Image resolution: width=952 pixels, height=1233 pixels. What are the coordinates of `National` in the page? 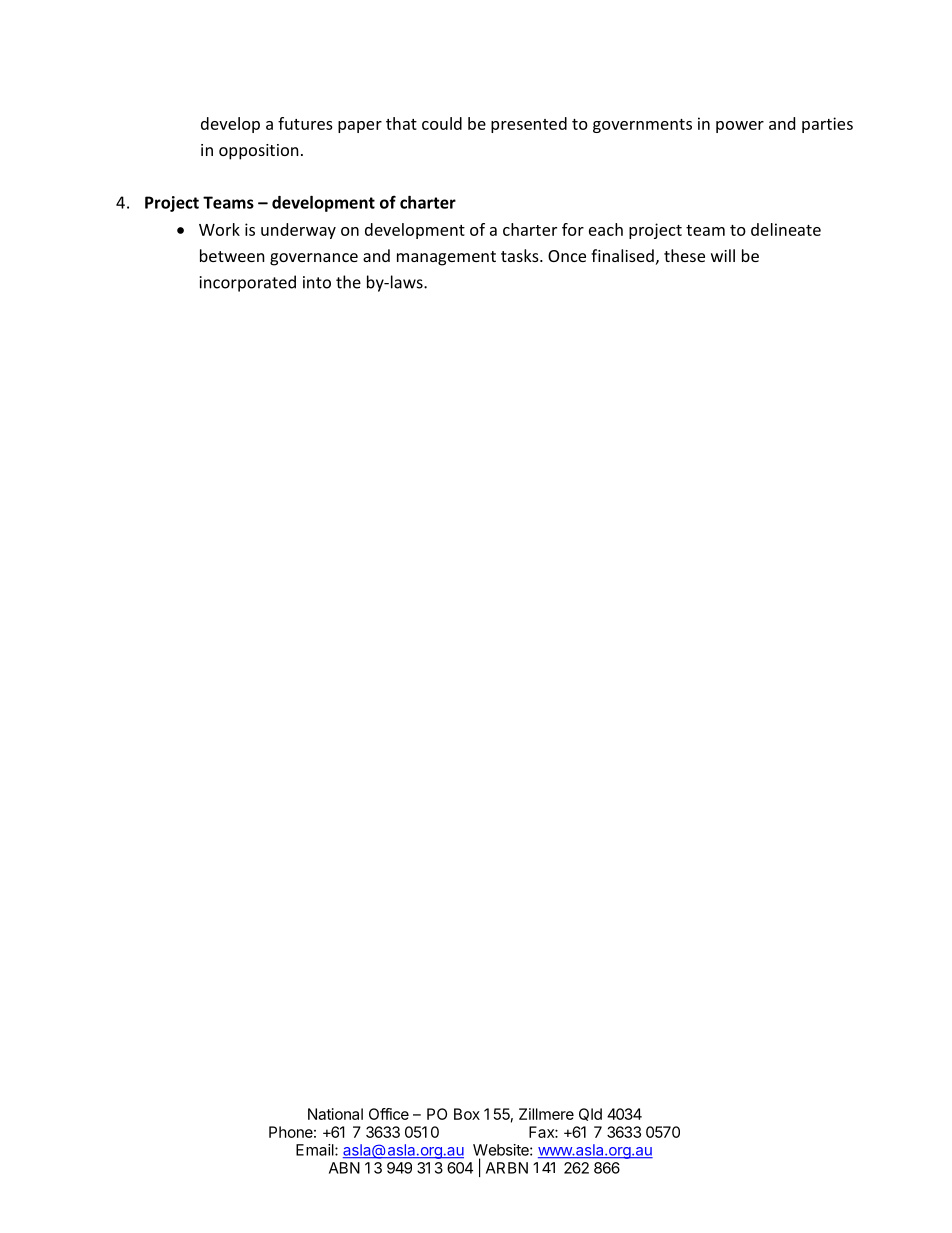 It's located at (335, 1114).
